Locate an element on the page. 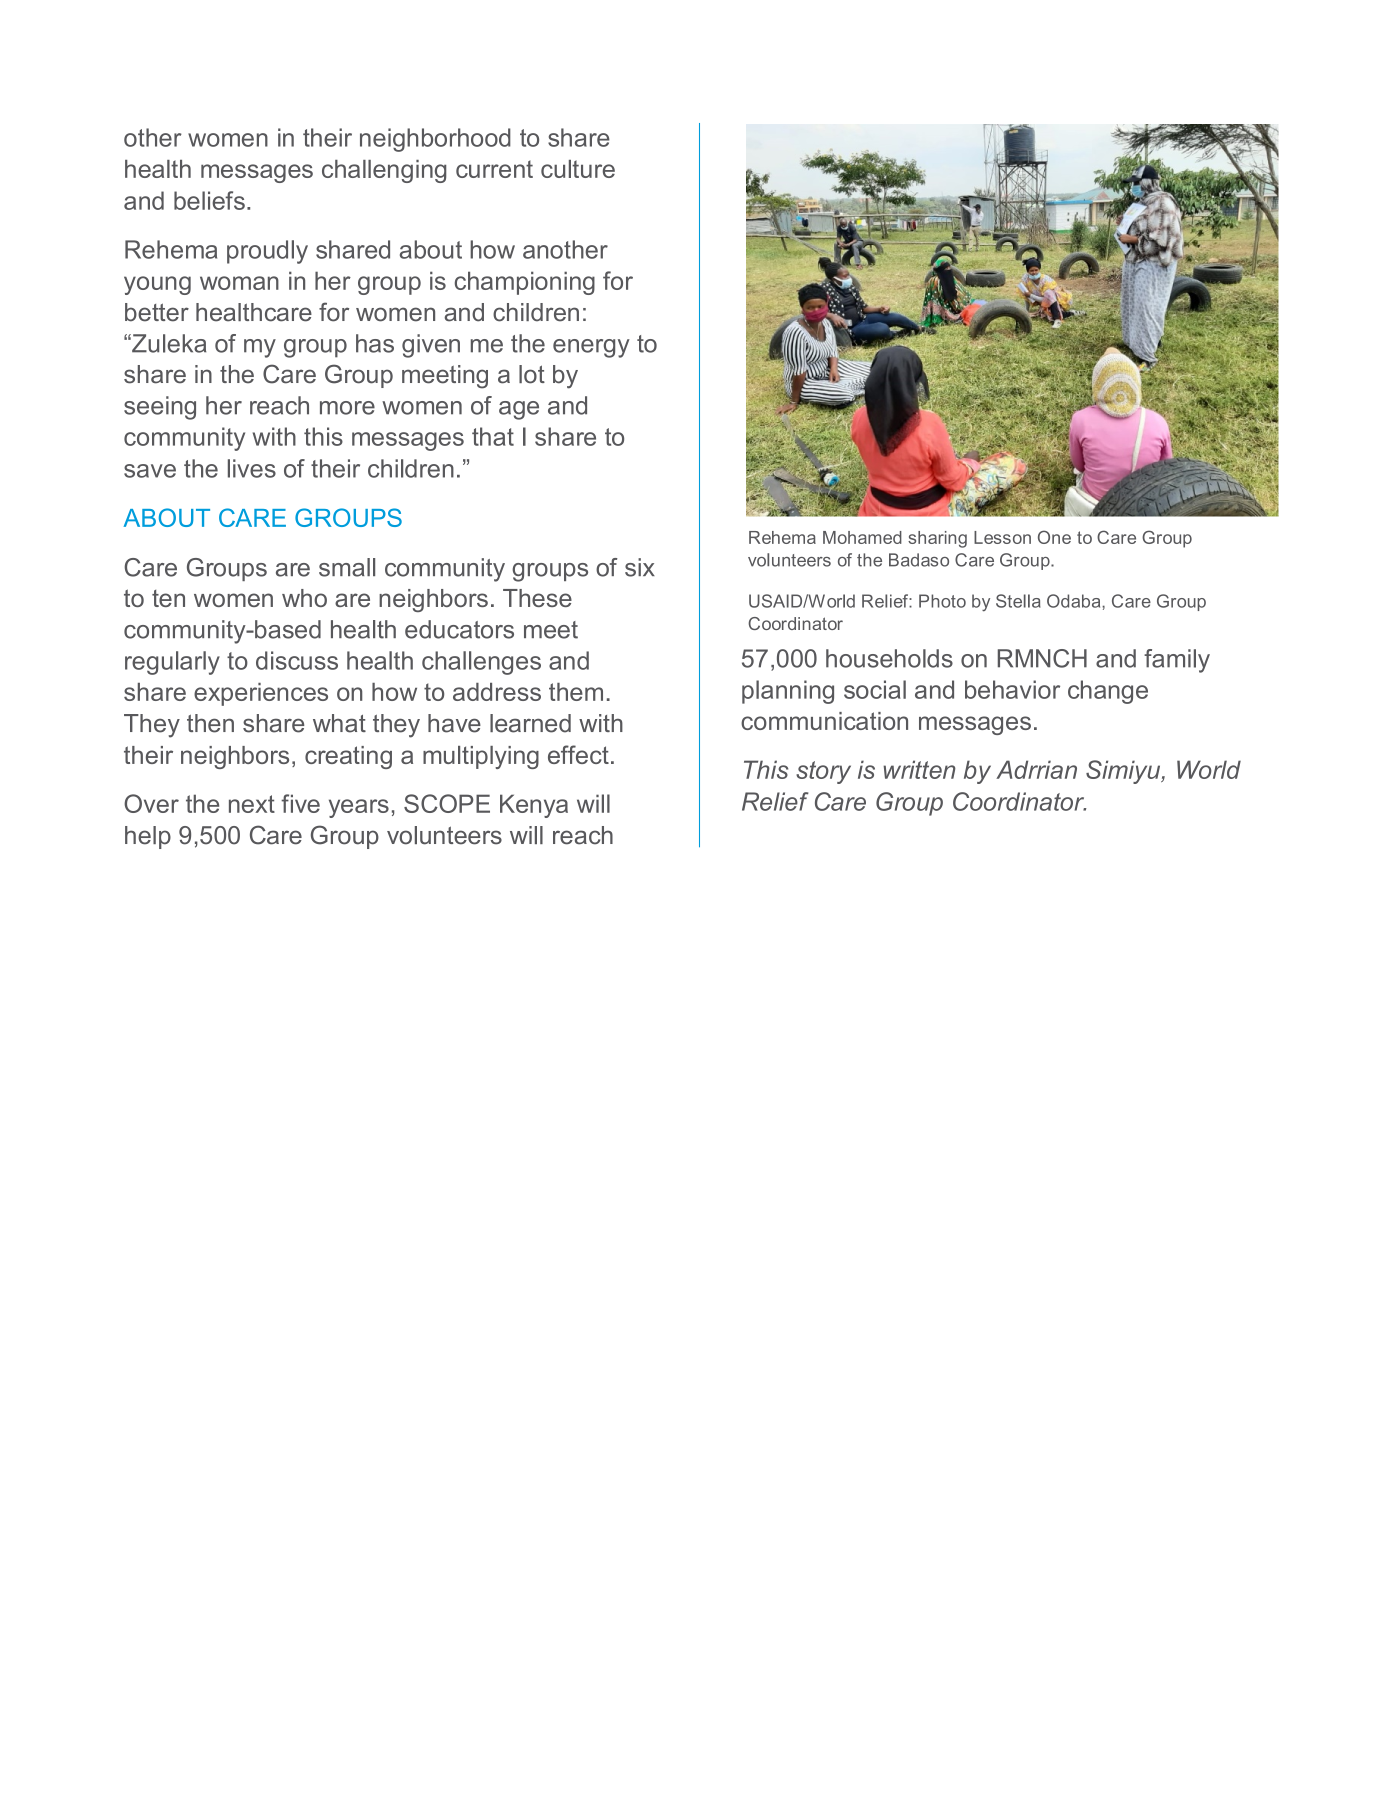 This document has height=1811, width=1399. Kenya is located at coordinates (534, 806).
